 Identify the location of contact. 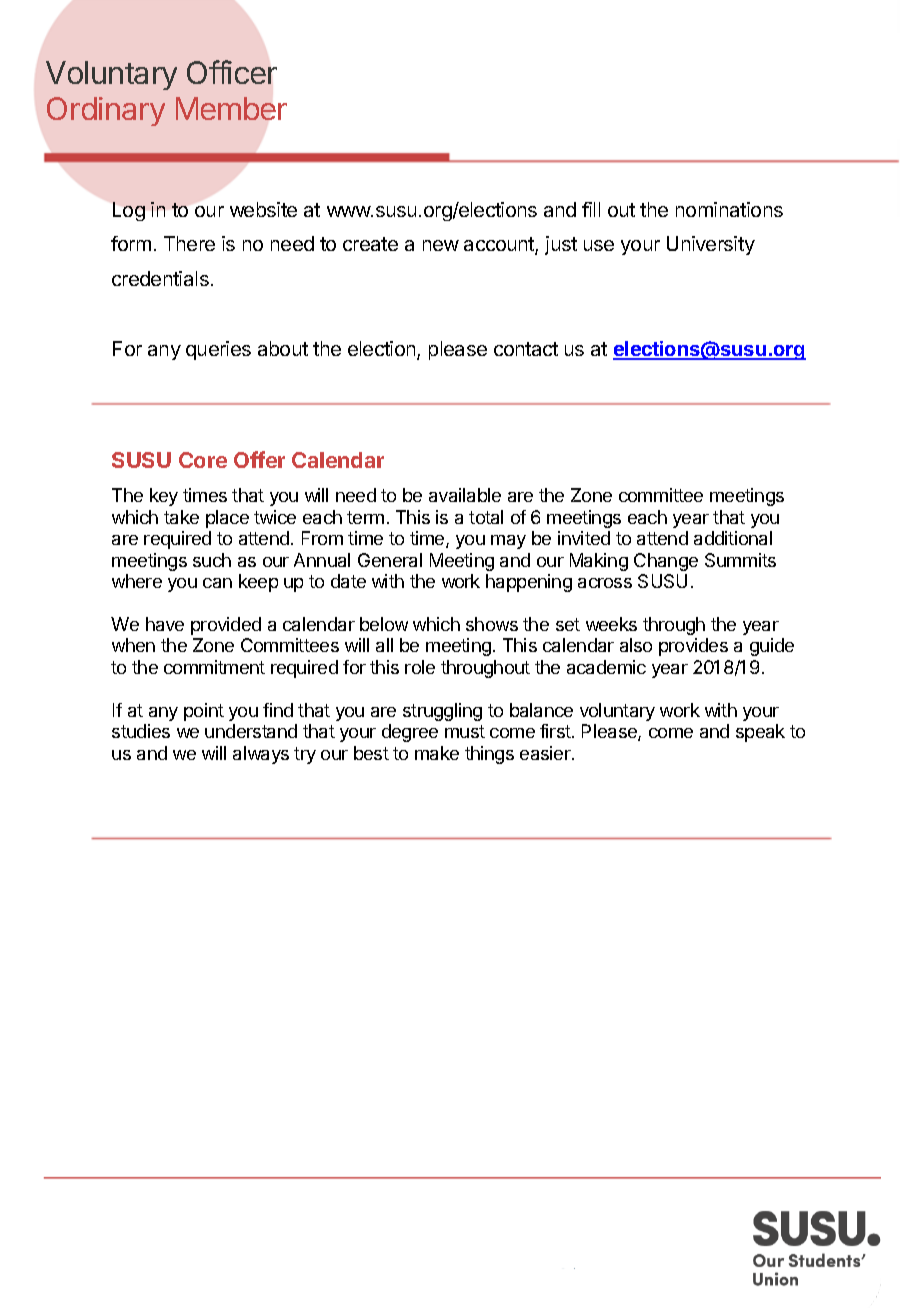
(526, 349).
